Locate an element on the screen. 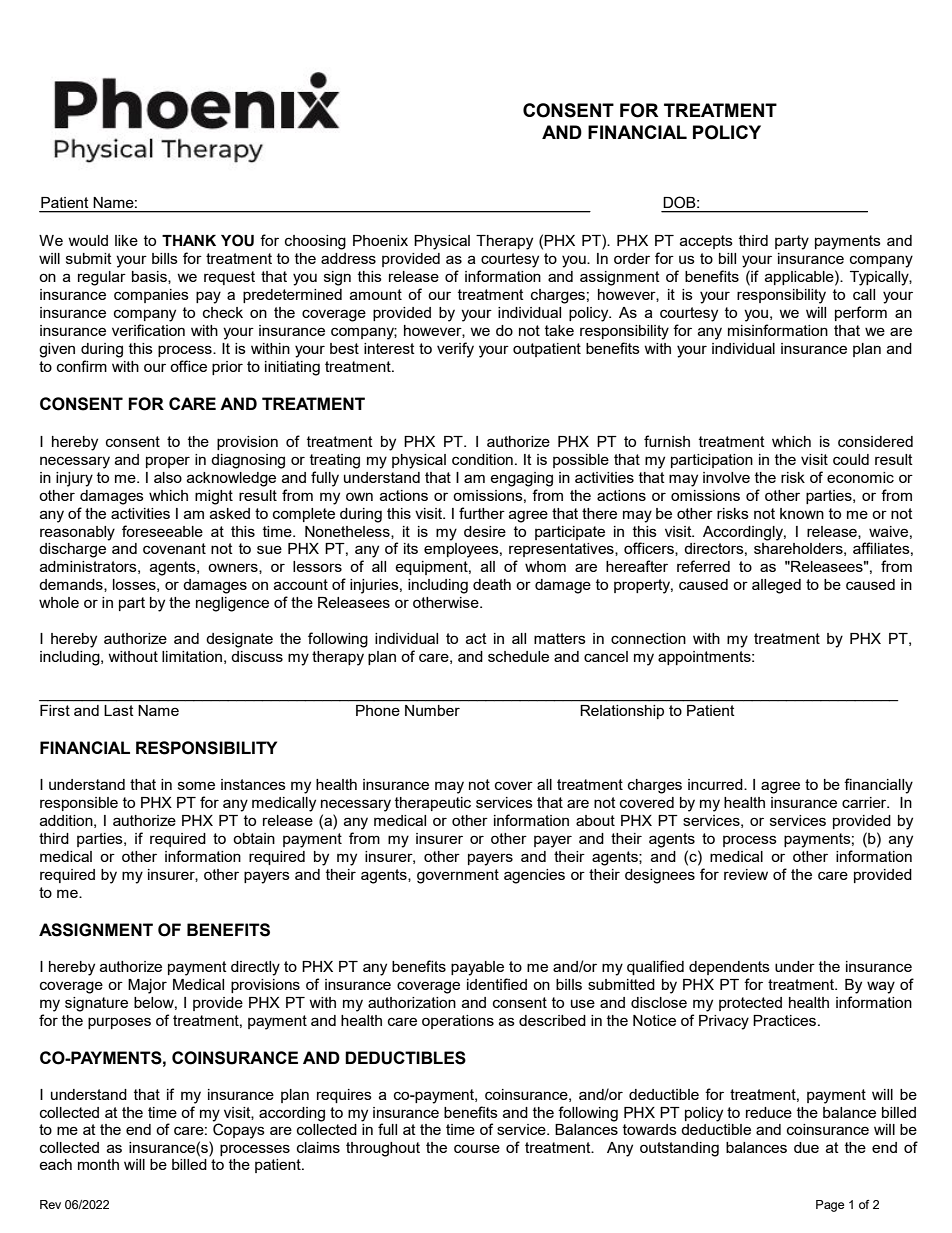  Major is located at coordinates (147, 986).
